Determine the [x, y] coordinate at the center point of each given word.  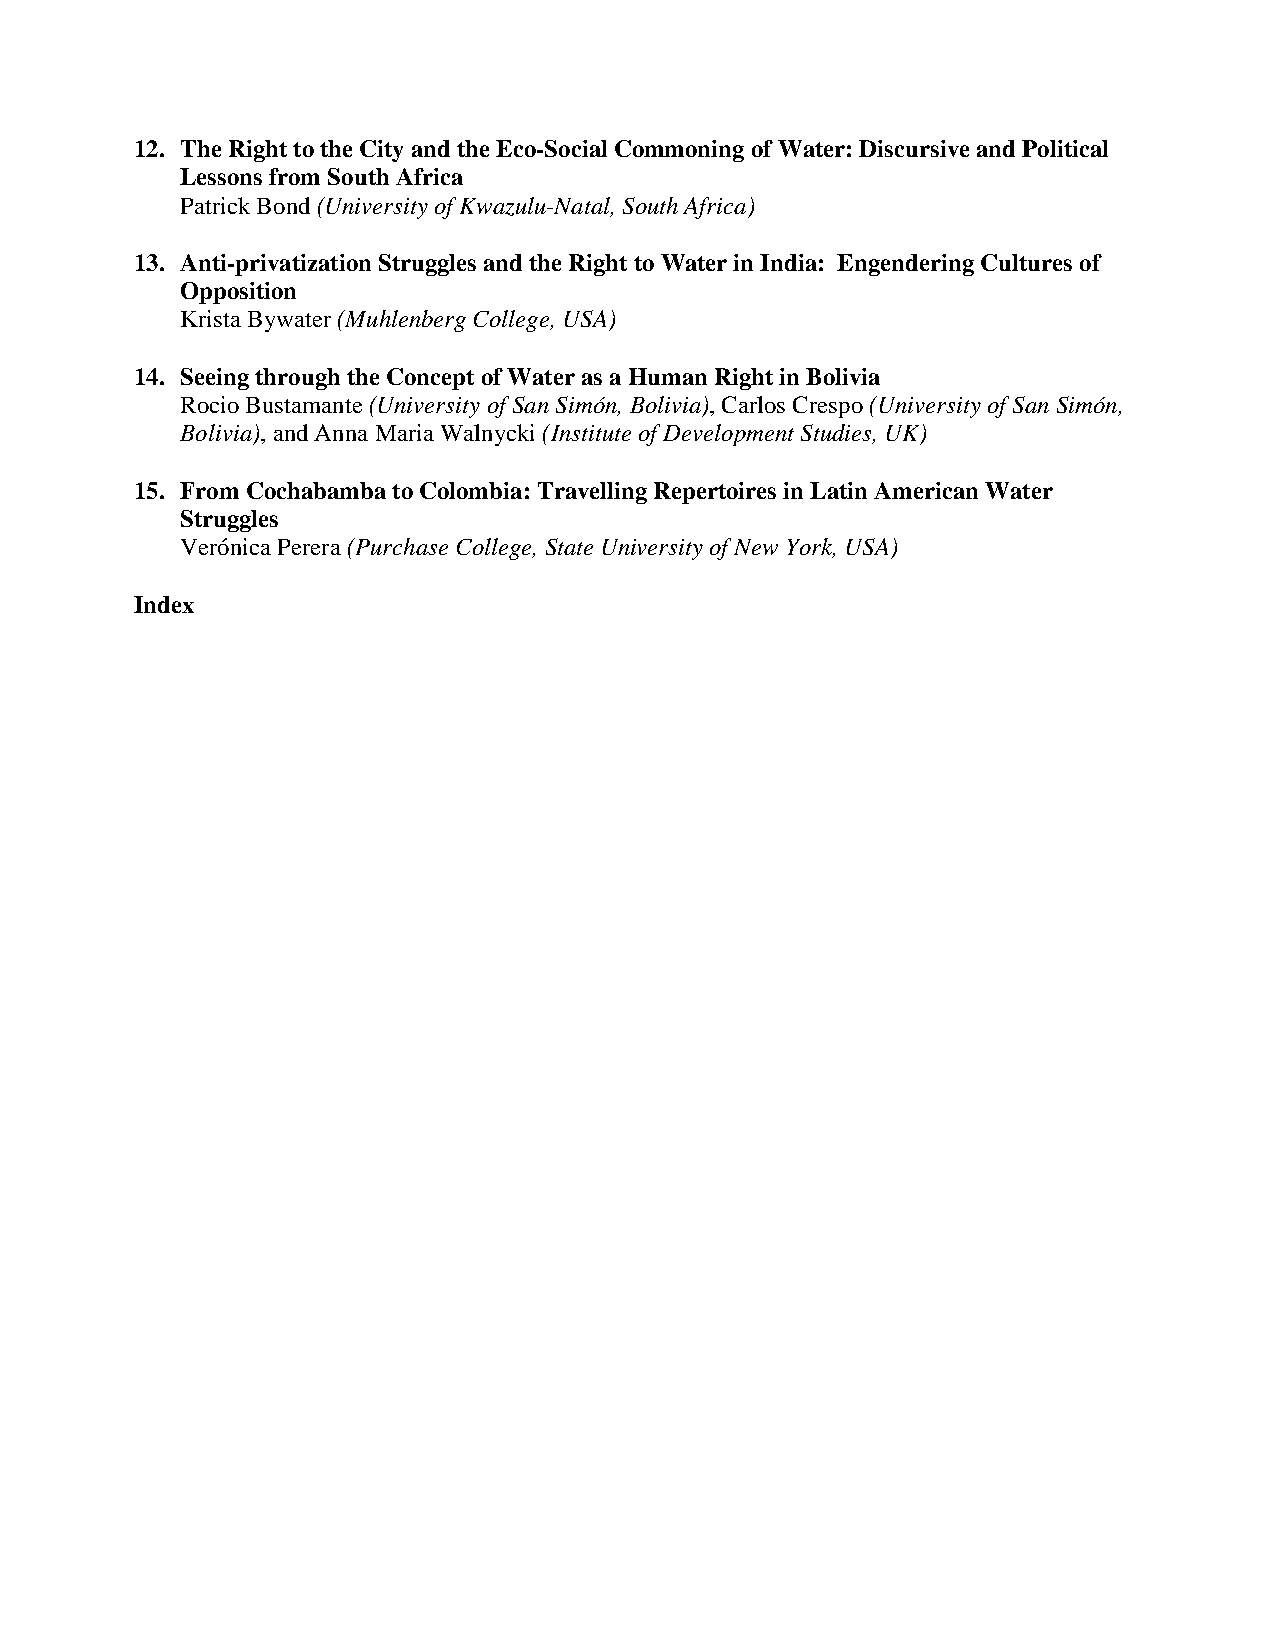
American [926, 490]
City [381, 151]
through [297, 379]
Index [164, 604]
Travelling [592, 493]
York [811, 548]
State [569, 546]
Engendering [905, 265]
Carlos [753, 404]
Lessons [221, 176]
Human [668, 376]
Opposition [238, 293]
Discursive [914, 148]
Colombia [471, 490]
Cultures [1026, 262]
